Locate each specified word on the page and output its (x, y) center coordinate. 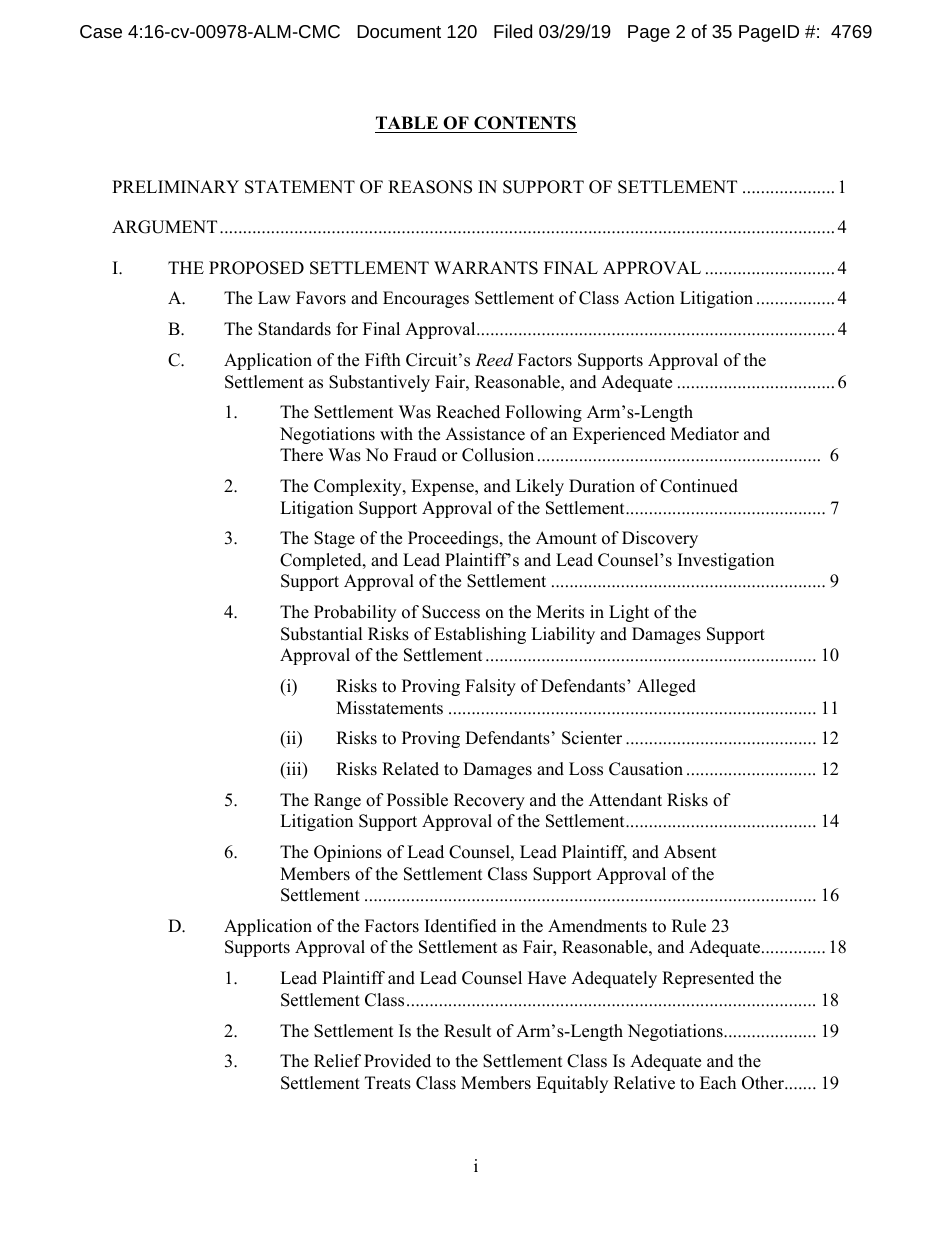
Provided (397, 1061)
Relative (644, 1083)
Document (399, 31)
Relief (337, 1061)
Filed (513, 31)
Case (101, 31)
